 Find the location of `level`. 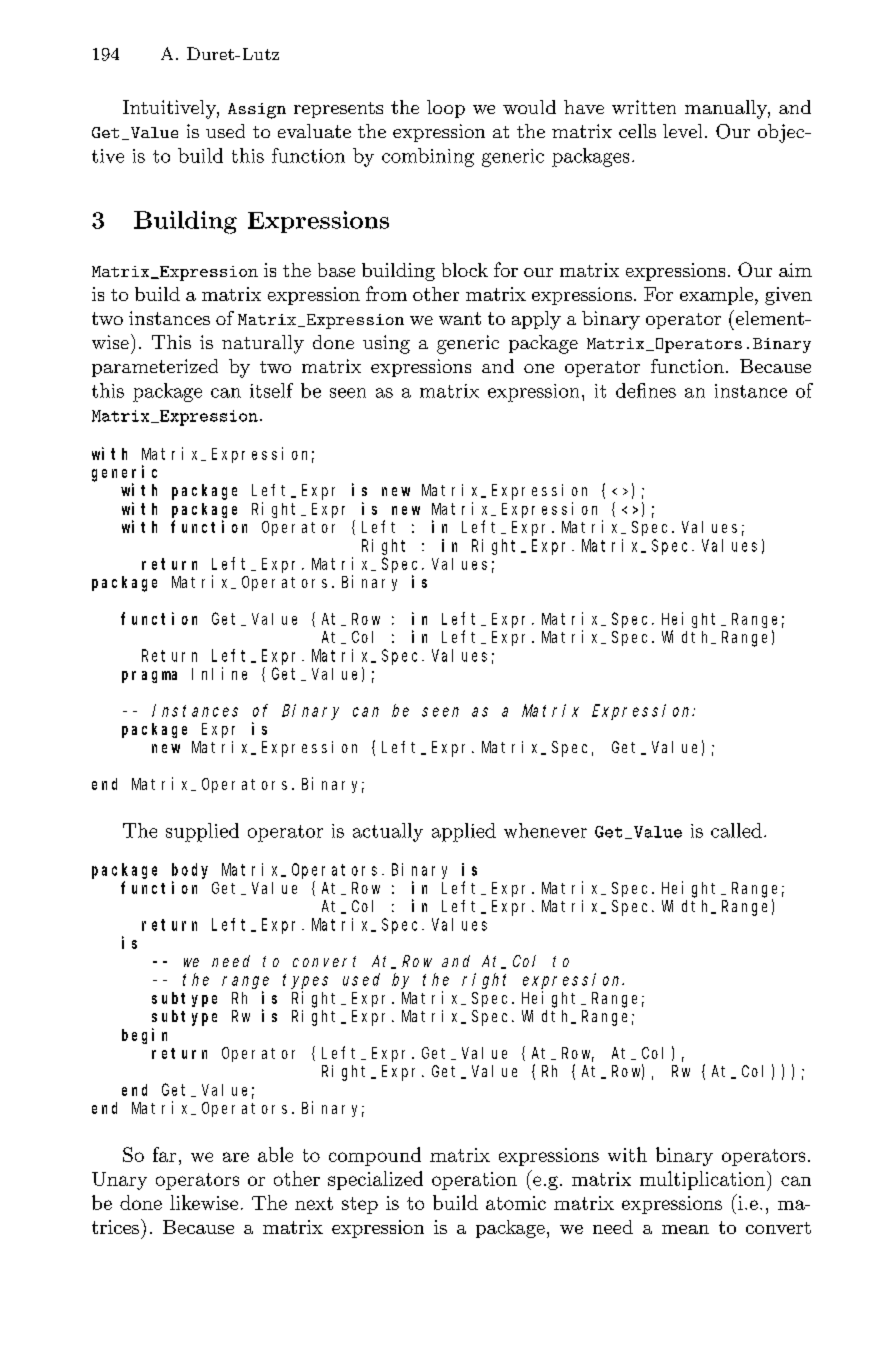

level is located at coordinates (682, 131).
